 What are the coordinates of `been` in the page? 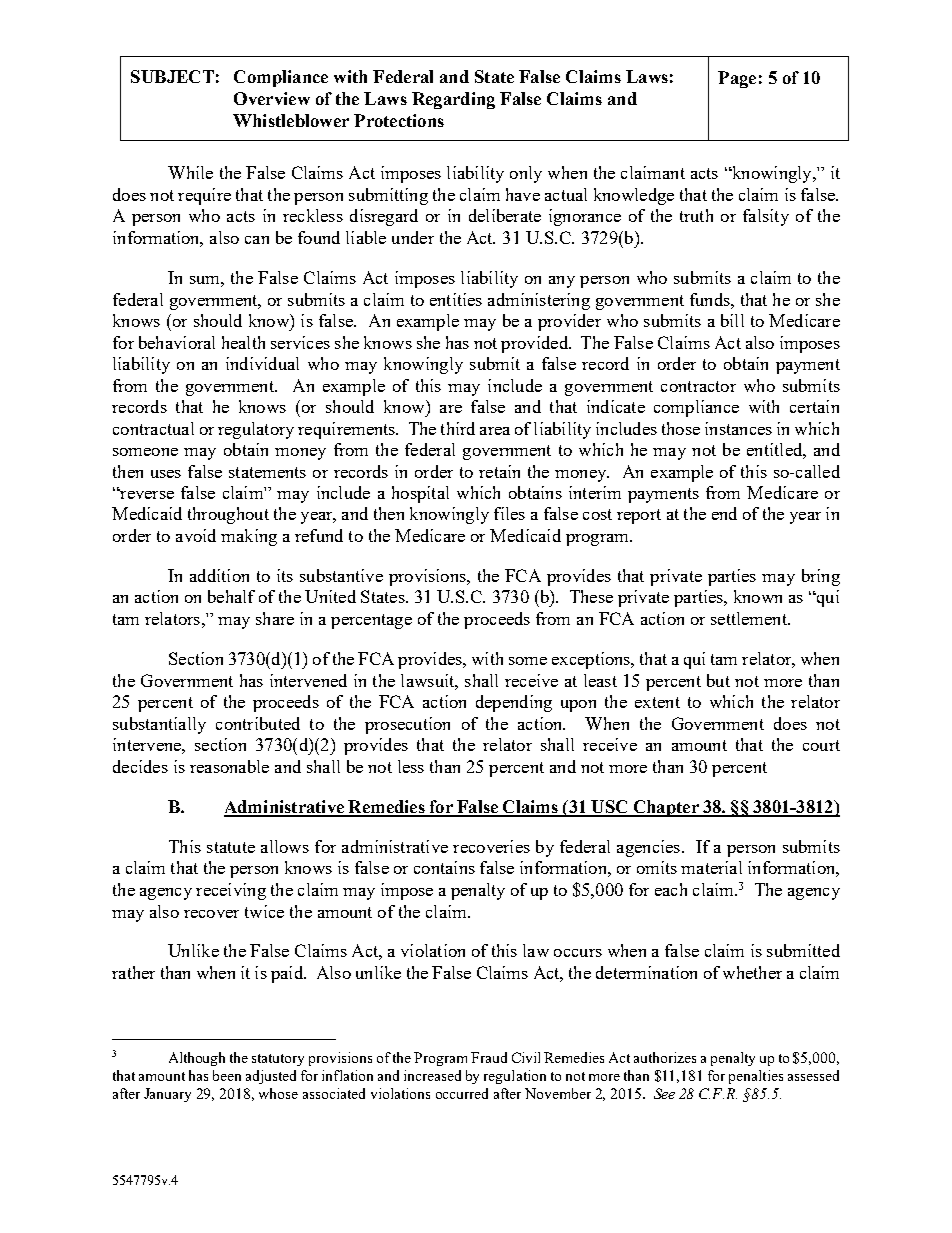 It's located at (227, 1075).
